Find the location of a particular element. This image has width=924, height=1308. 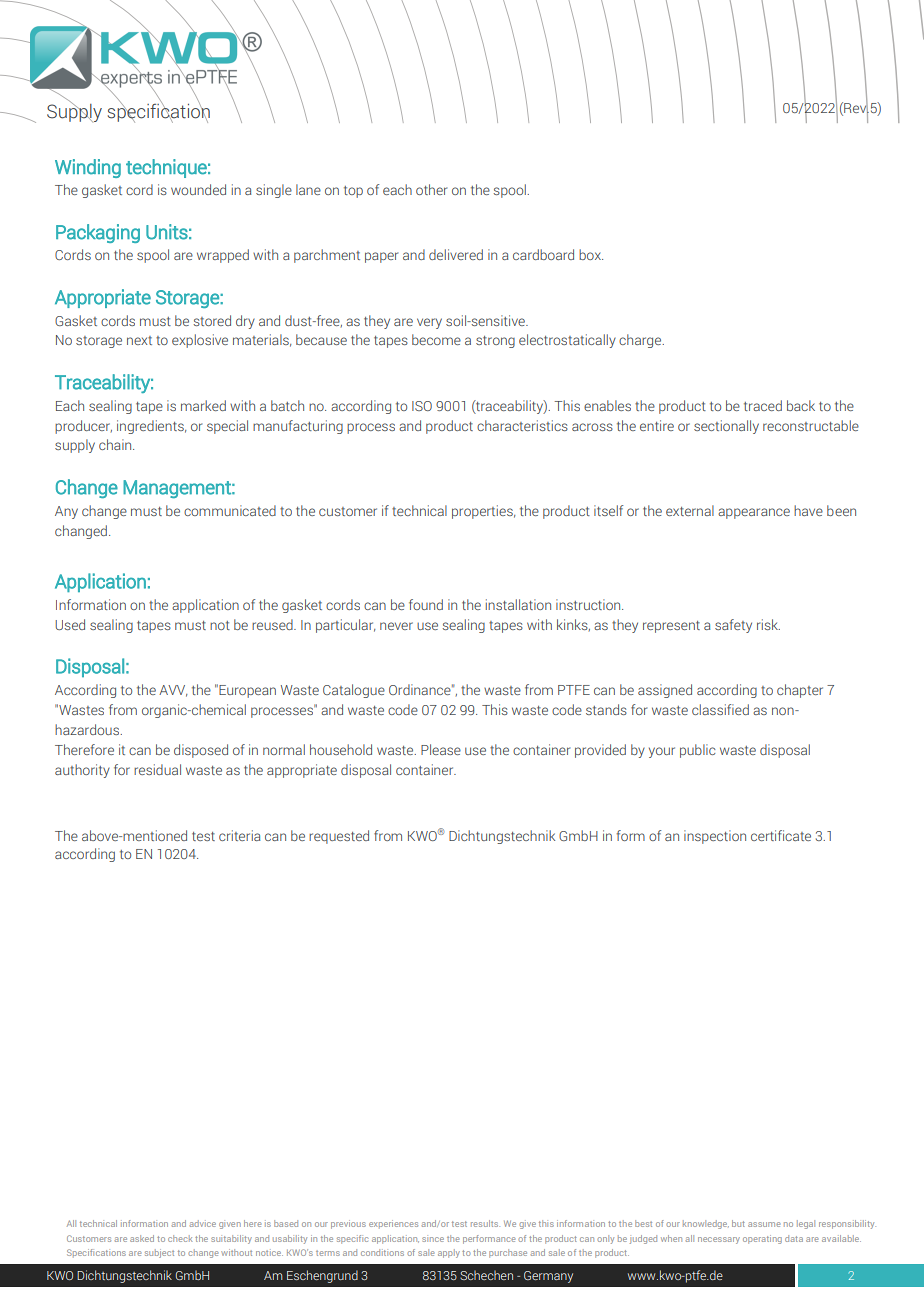

disposed is located at coordinates (201, 751).
